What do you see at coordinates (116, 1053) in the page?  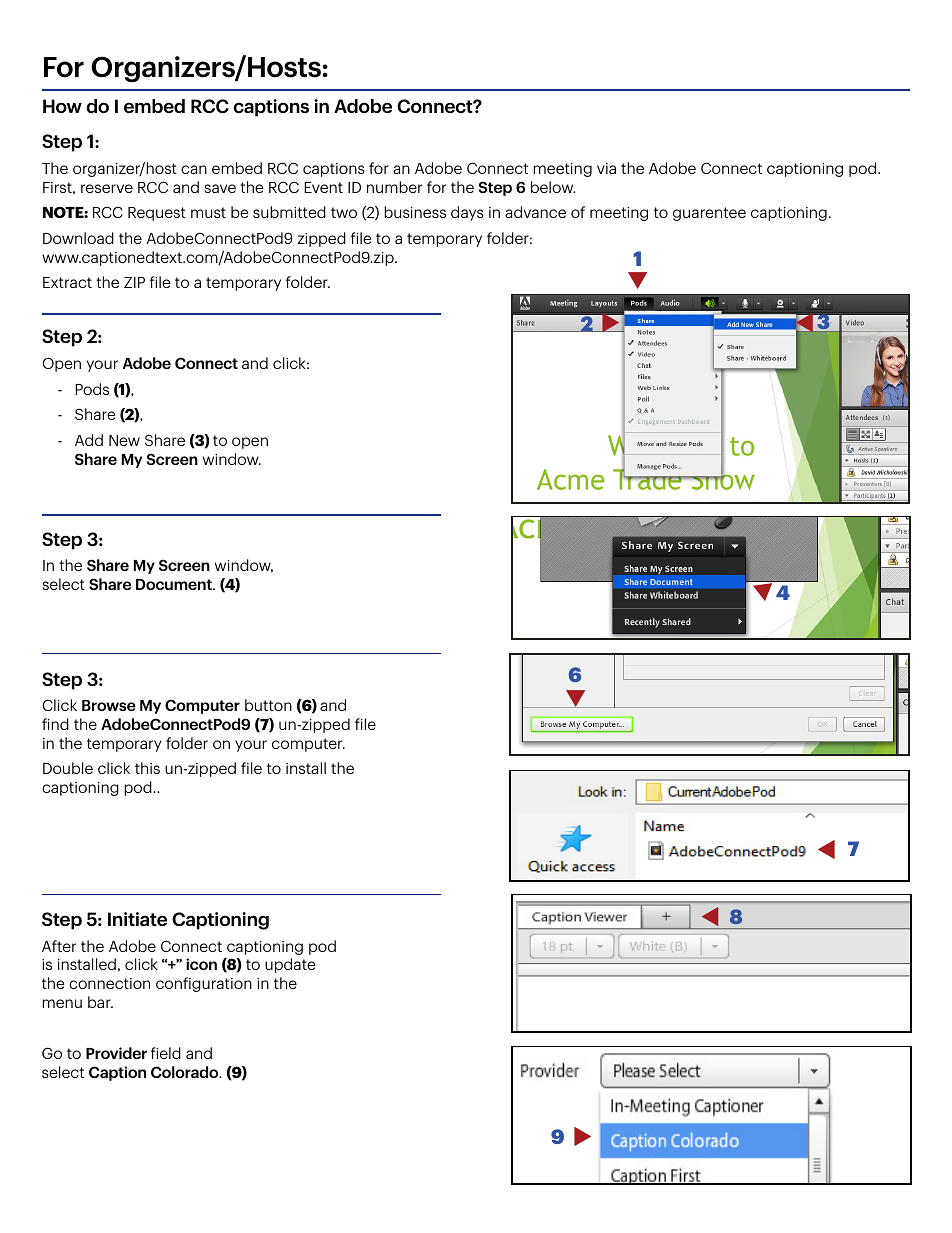 I see `Provider` at bounding box center [116, 1053].
